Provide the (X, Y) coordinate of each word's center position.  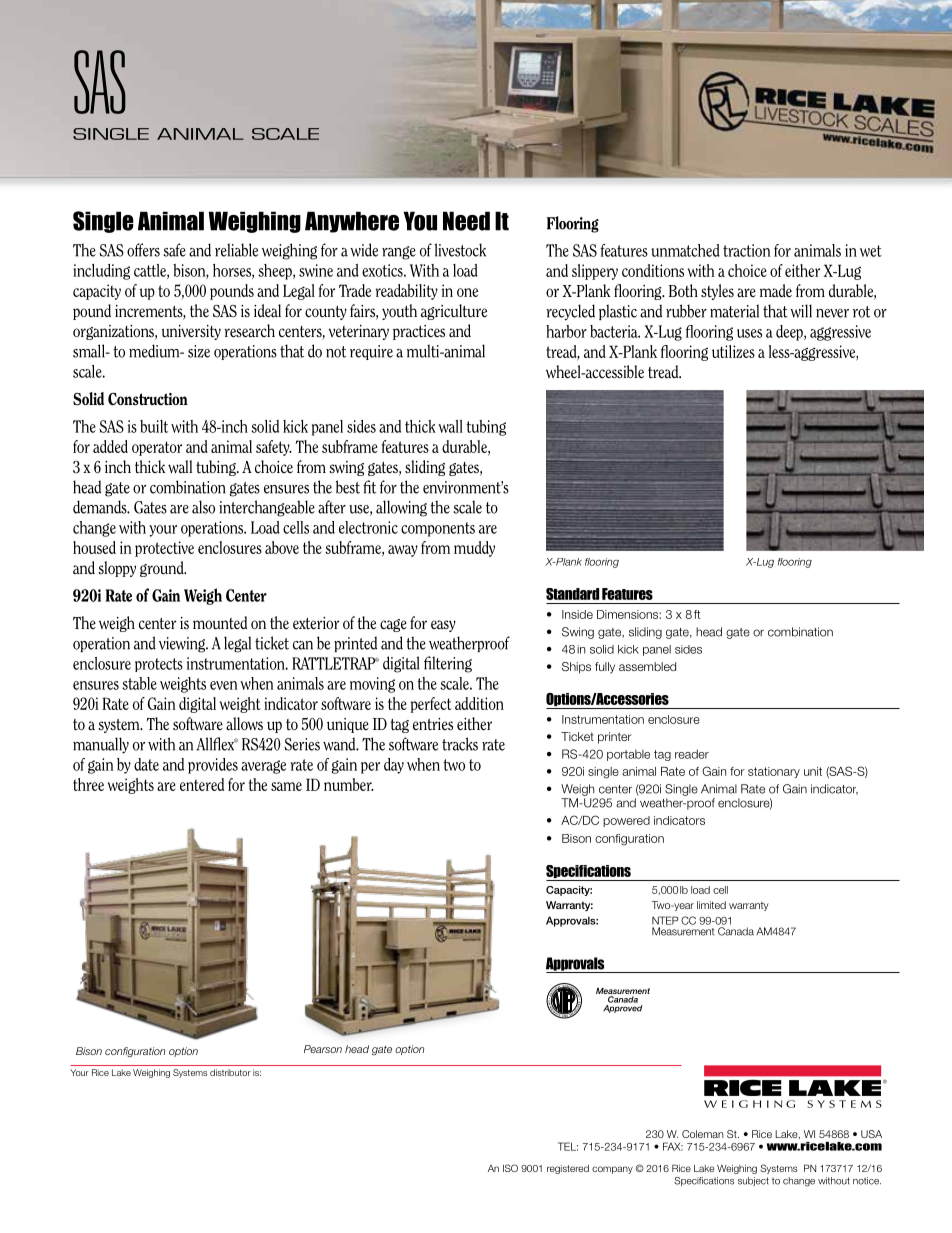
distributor (230, 1072)
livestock (460, 250)
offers (143, 250)
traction (747, 250)
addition (479, 703)
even (224, 685)
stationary (774, 772)
